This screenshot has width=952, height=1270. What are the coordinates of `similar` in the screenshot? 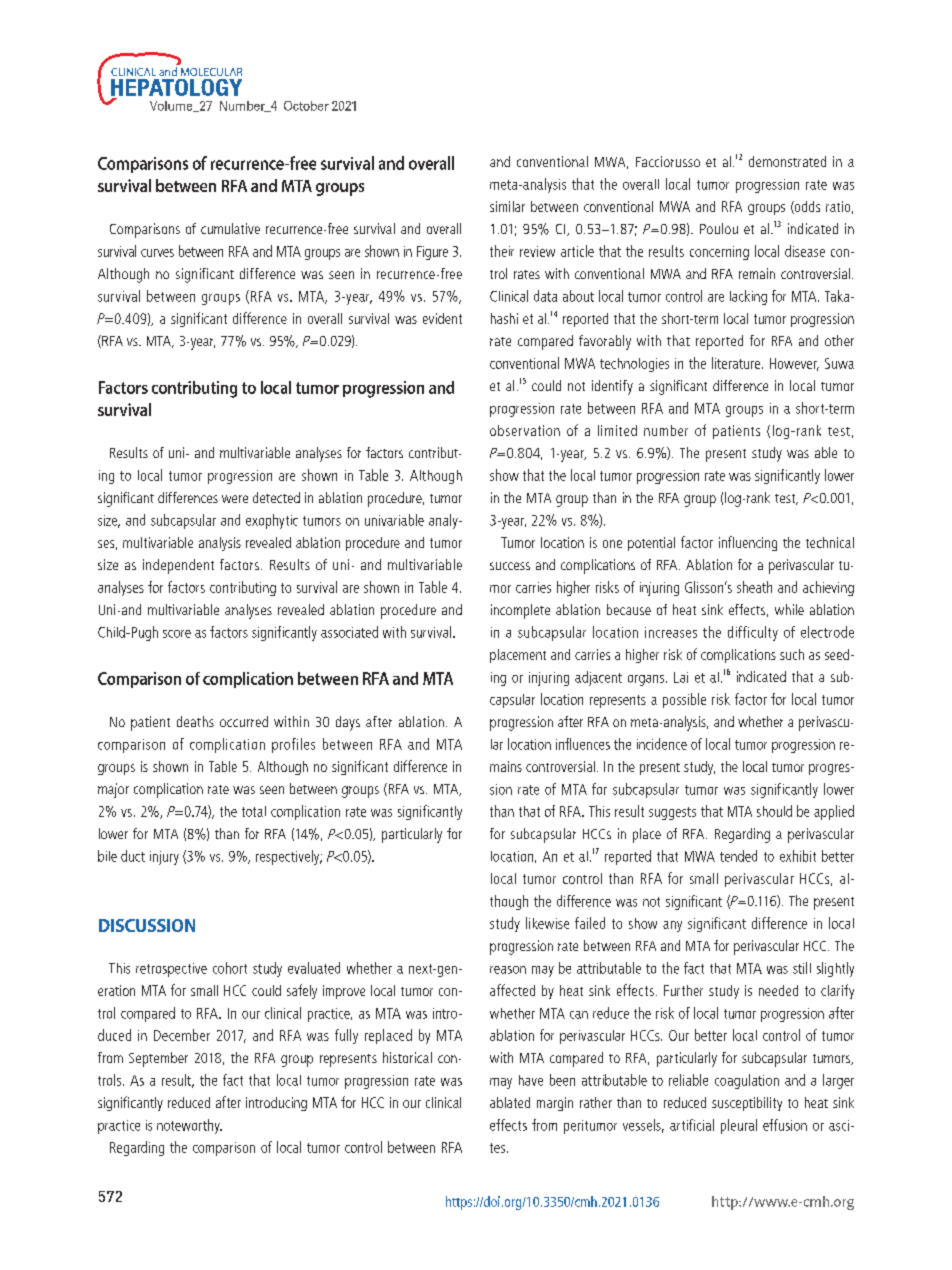 It's located at (507, 206).
